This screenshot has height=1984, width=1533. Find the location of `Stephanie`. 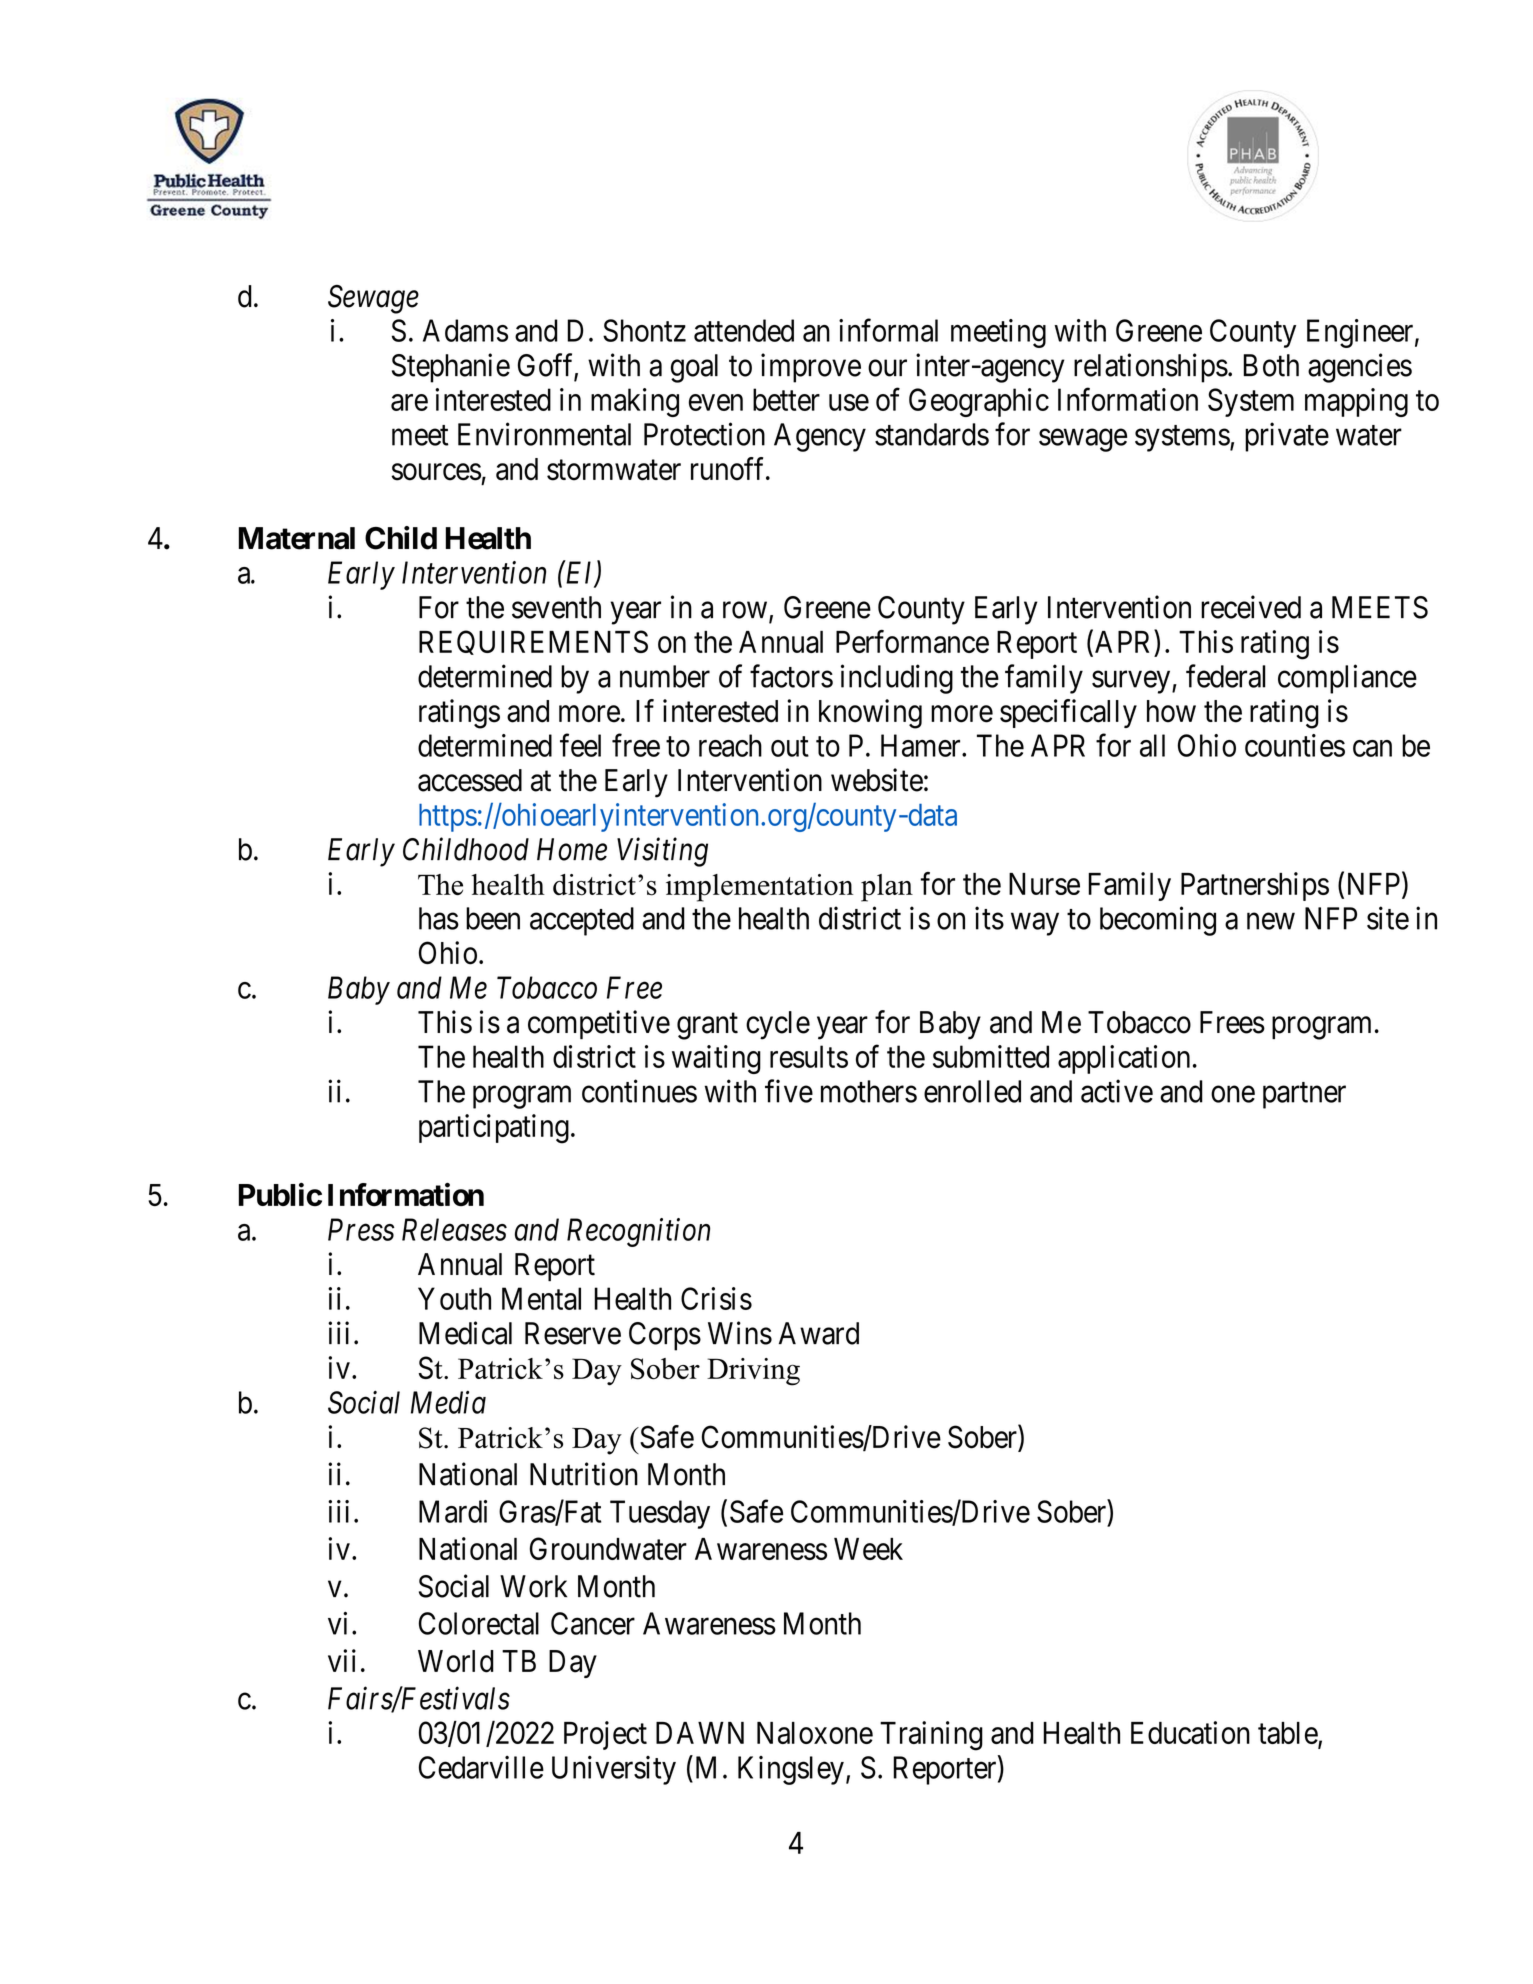

Stephanie is located at coordinates (451, 368).
